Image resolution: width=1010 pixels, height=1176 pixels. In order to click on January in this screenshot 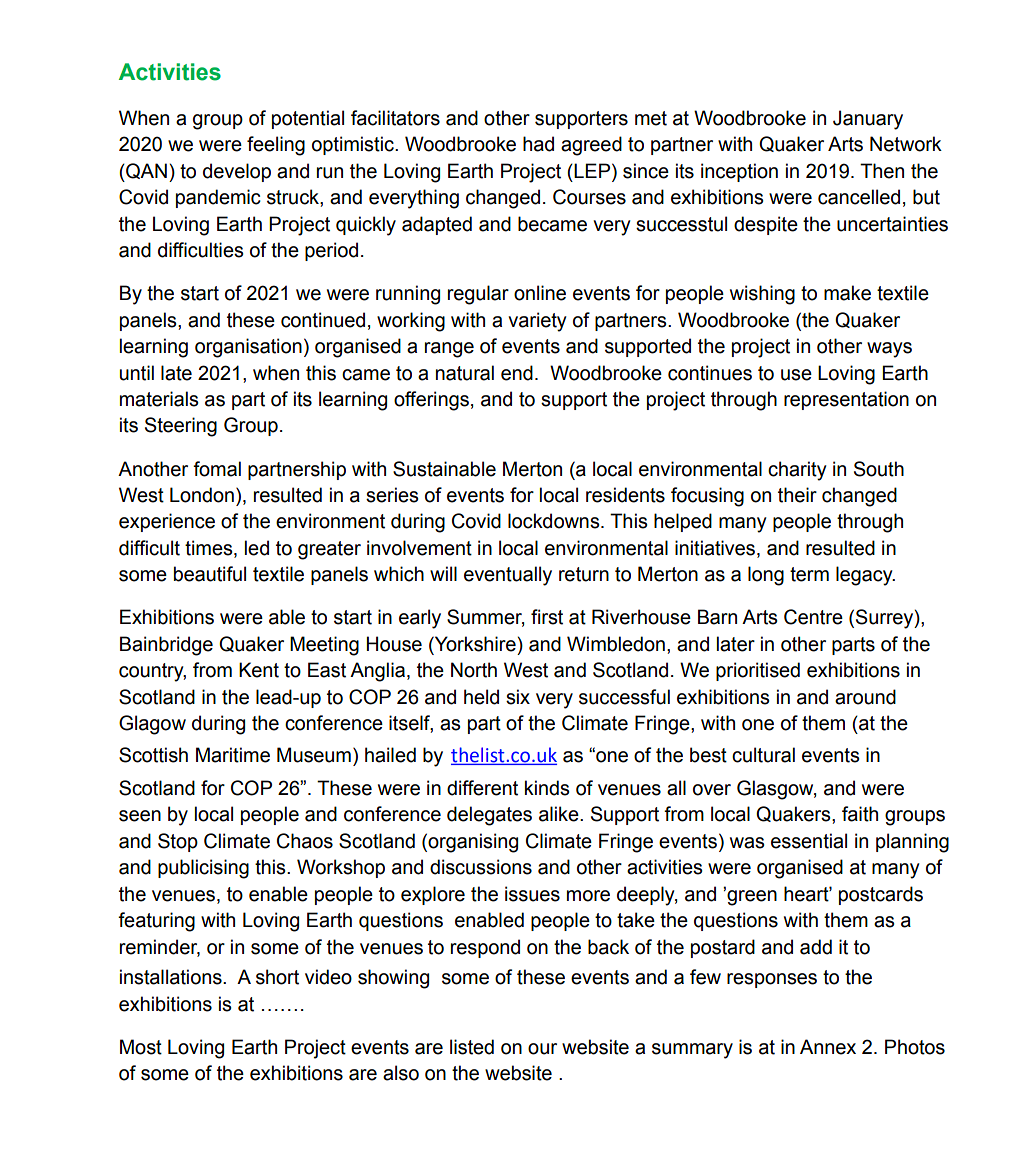, I will do `click(868, 120)`.
